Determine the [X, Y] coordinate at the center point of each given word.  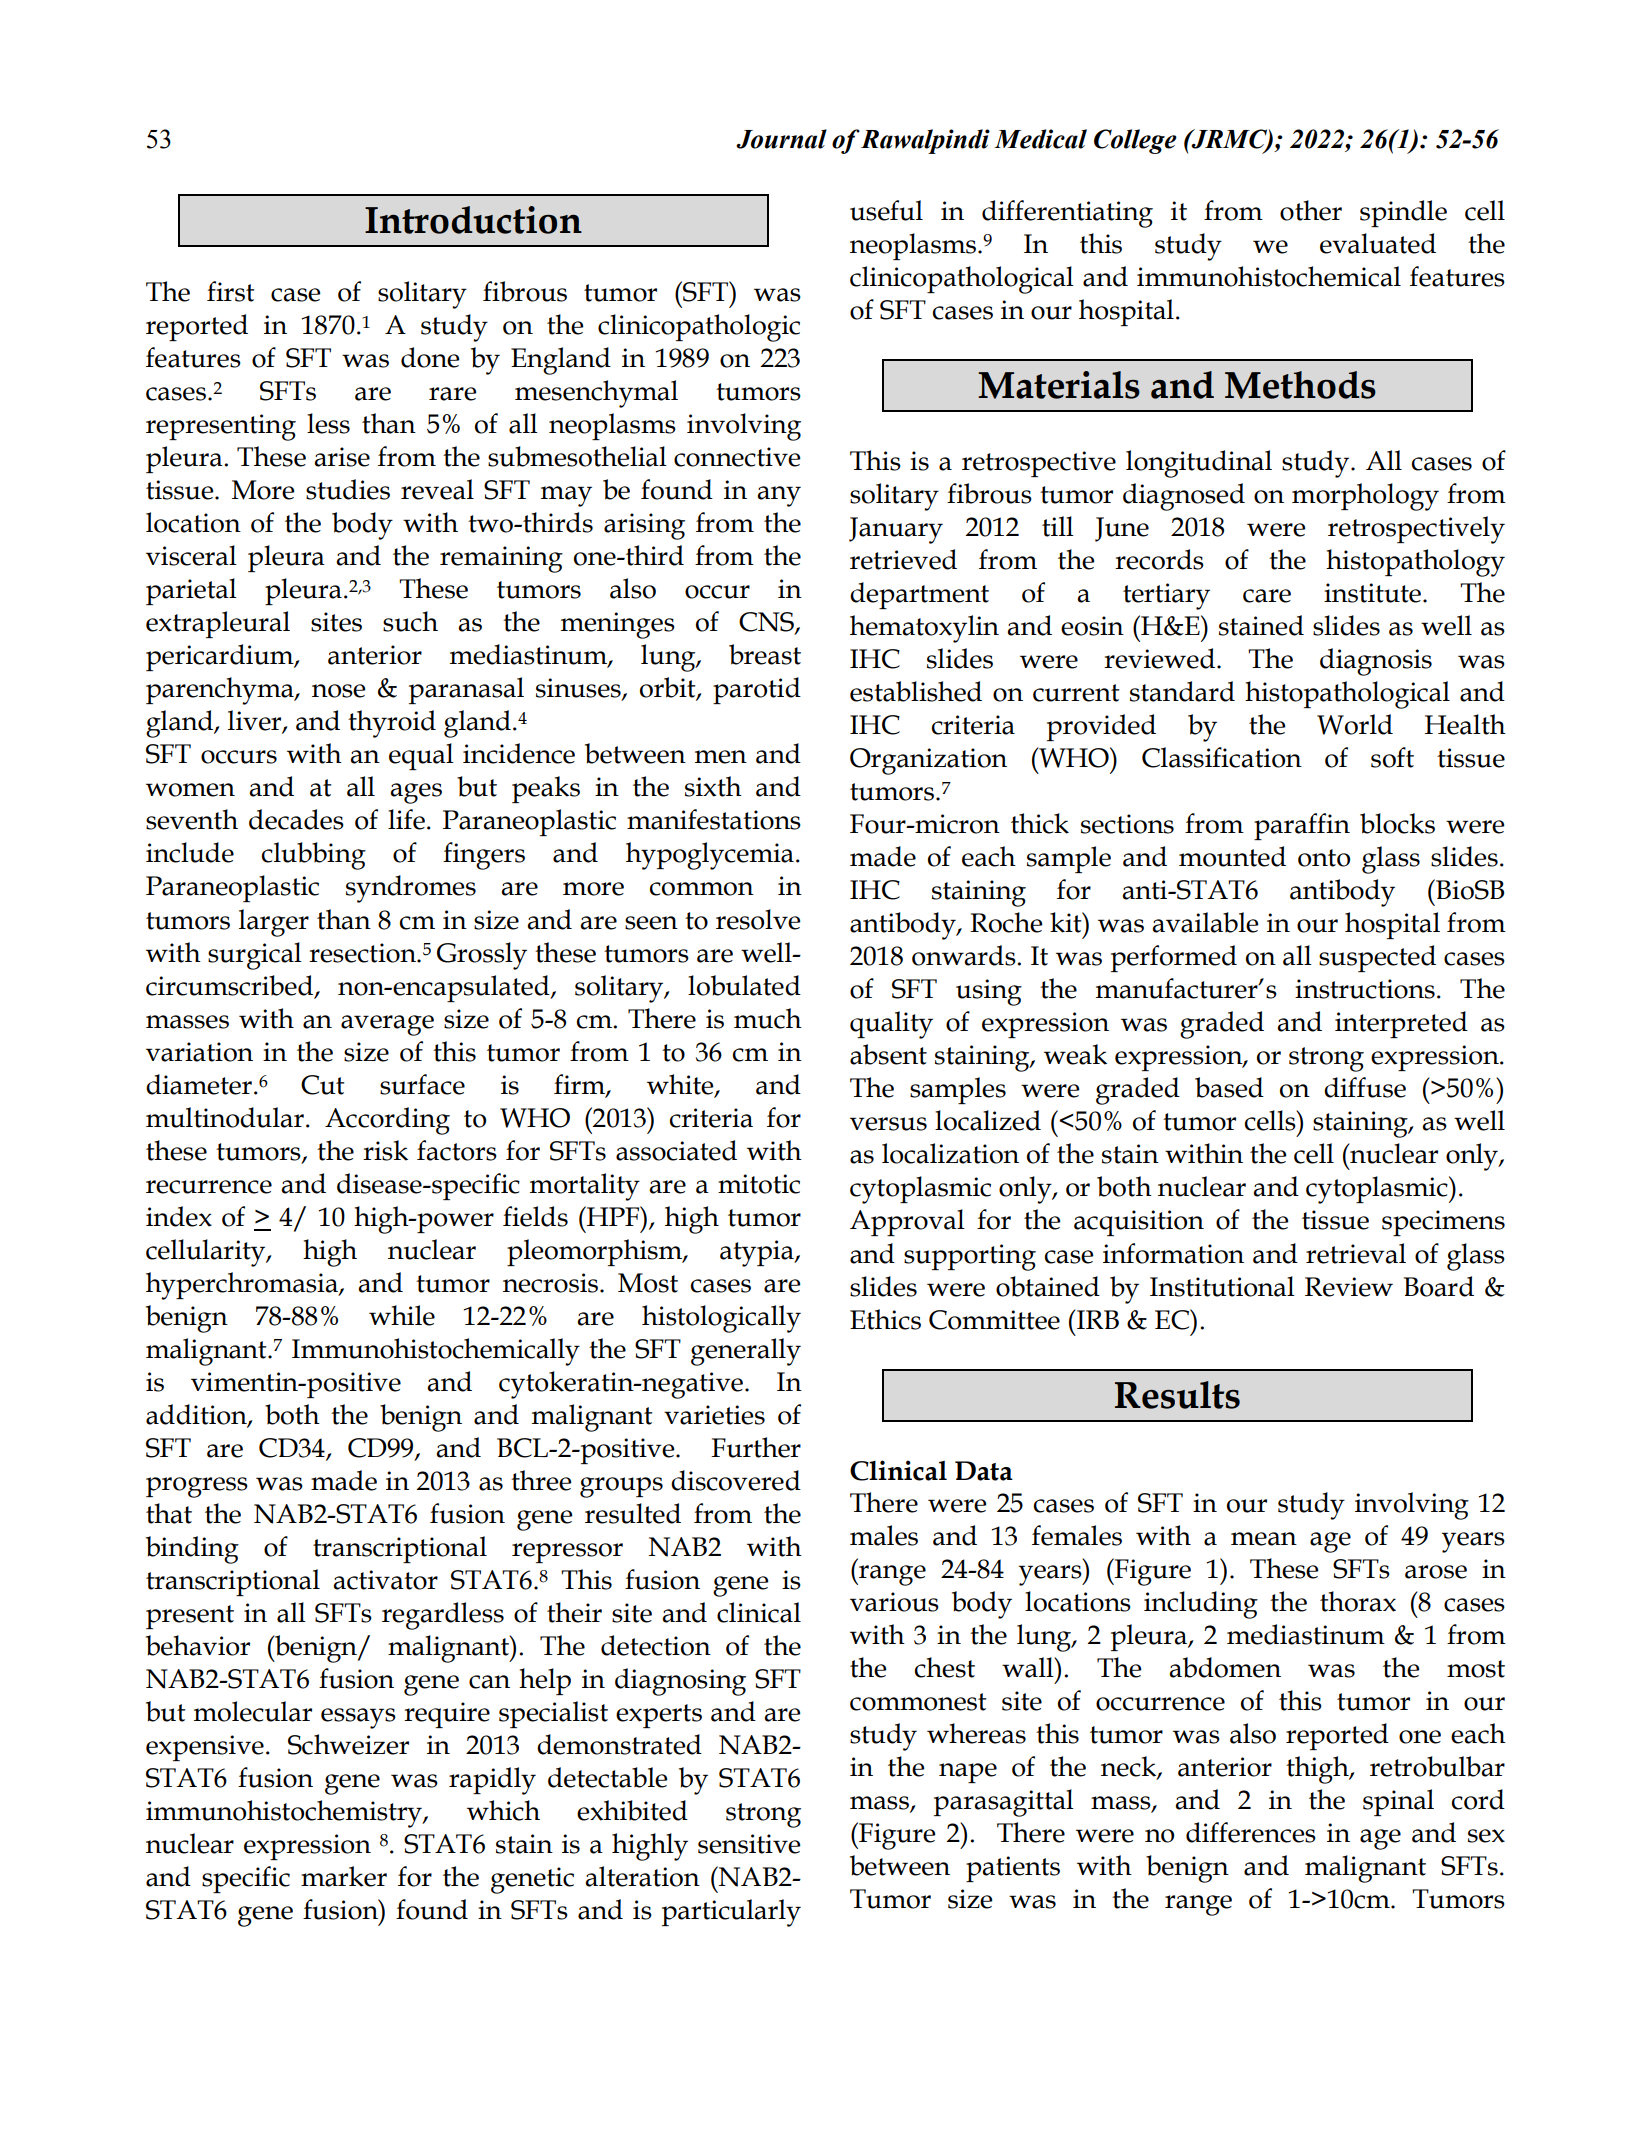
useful [886, 210]
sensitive [749, 1844]
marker [344, 1876]
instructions [1365, 989]
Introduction [473, 220]
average [387, 1025]
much [768, 1018]
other [1311, 210]
